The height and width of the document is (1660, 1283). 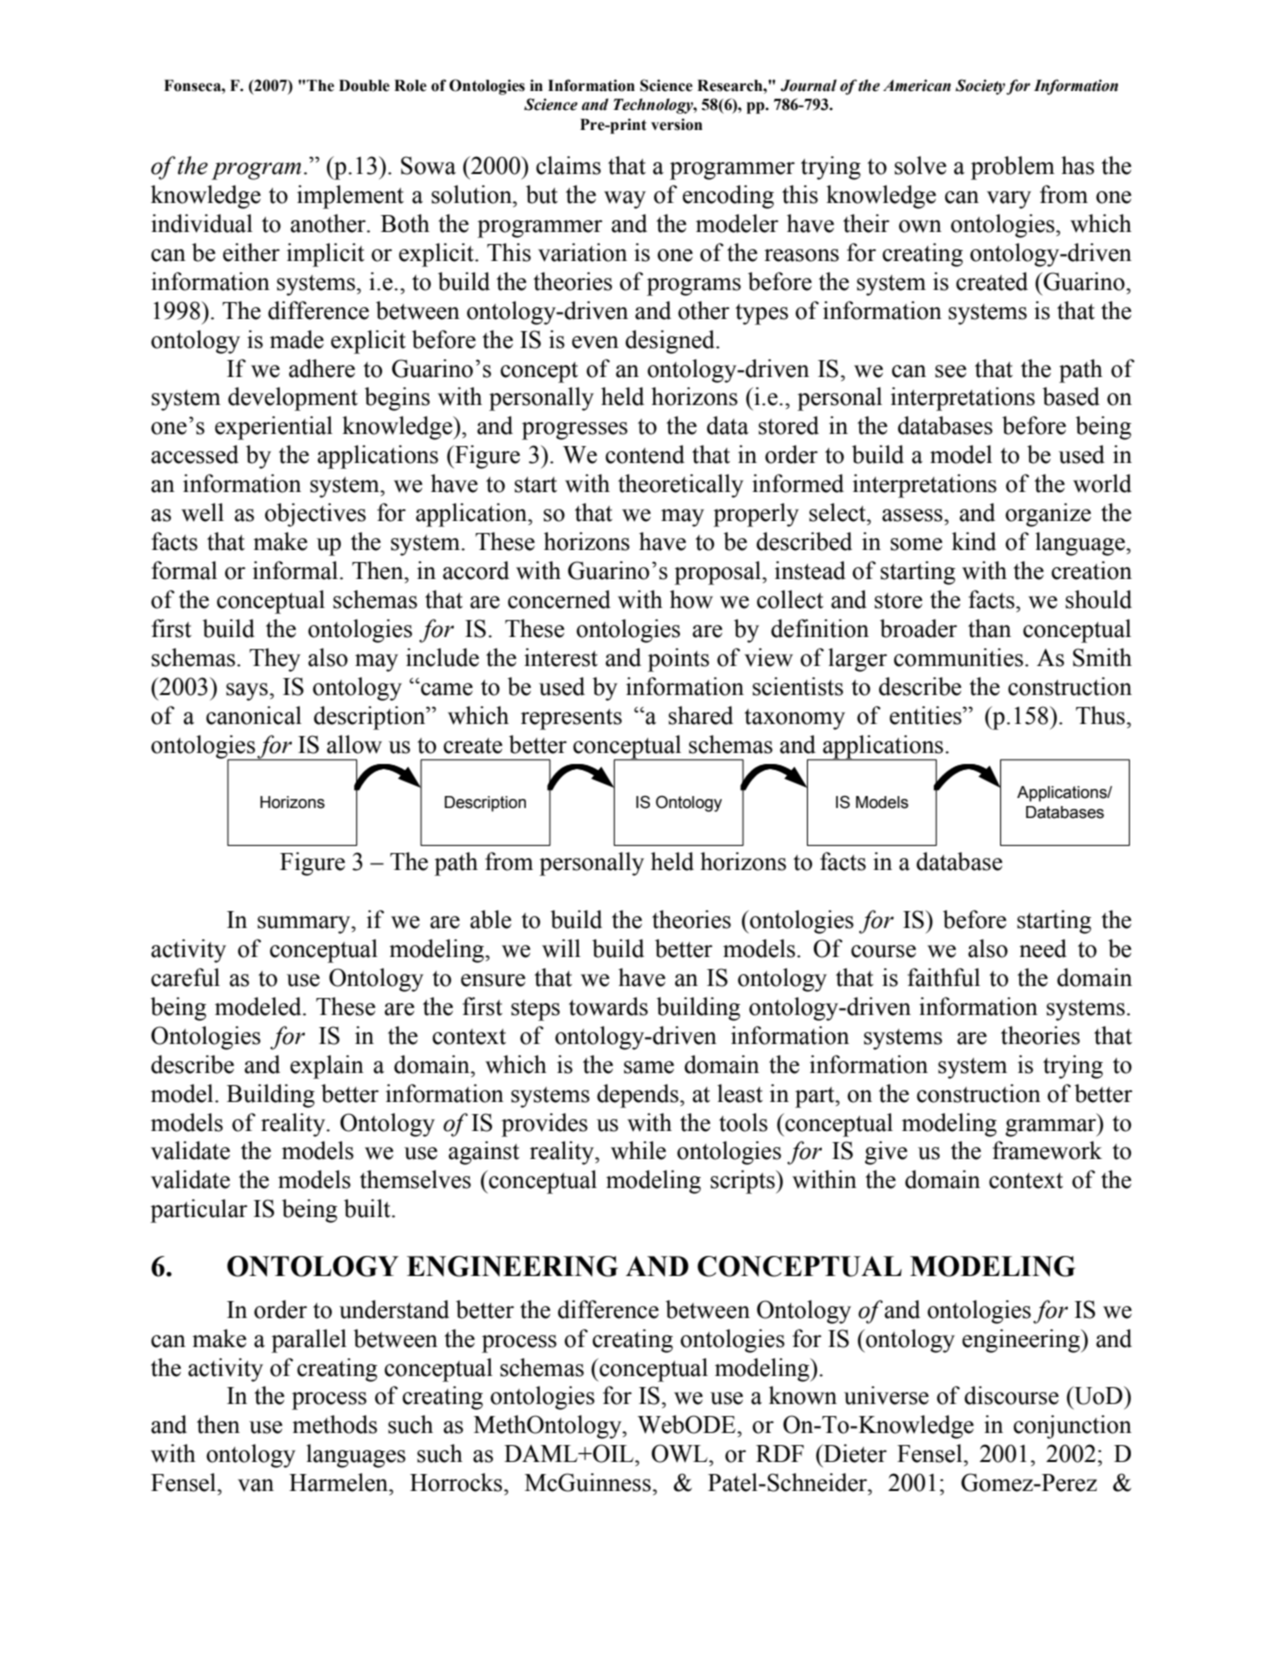 What do you see at coordinates (671, 342) in the document?
I see `designed` at bounding box center [671, 342].
